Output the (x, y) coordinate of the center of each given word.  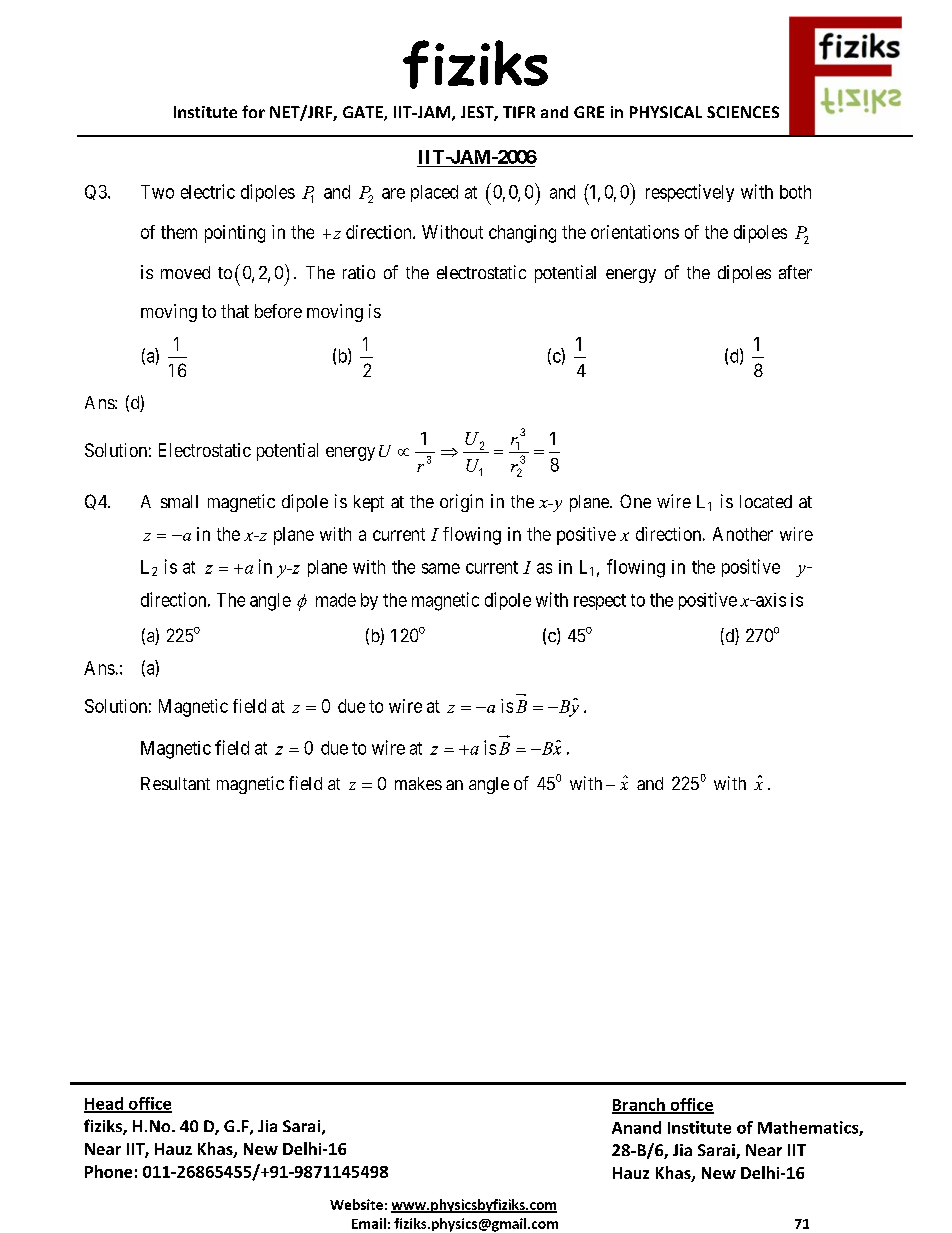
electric (208, 191)
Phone (108, 1171)
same (441, 568)
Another (743, 534)
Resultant (175, 783)
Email (369, 1223)
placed (434, 193)
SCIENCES (743, 112)
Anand (636, 1127)
